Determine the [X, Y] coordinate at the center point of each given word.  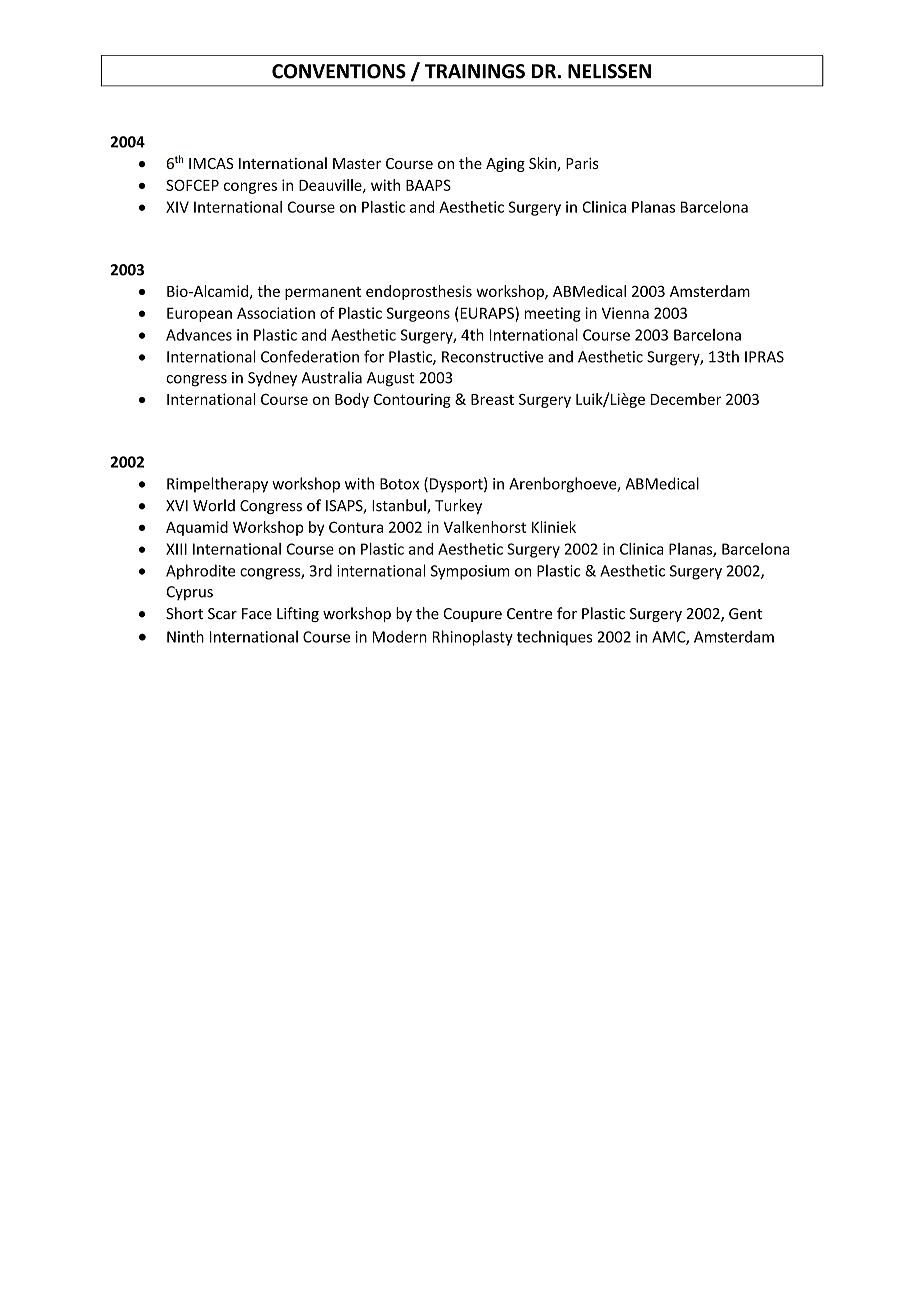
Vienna [625, 313]
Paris [582, 163]
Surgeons [418, 314]
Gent [745, 614]
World [214, 505]
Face [257, 614]
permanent [323, 293]
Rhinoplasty [473, 638]
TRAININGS [475, 71]
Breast [492, 399]
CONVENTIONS [339, 71]
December [686, 399]
